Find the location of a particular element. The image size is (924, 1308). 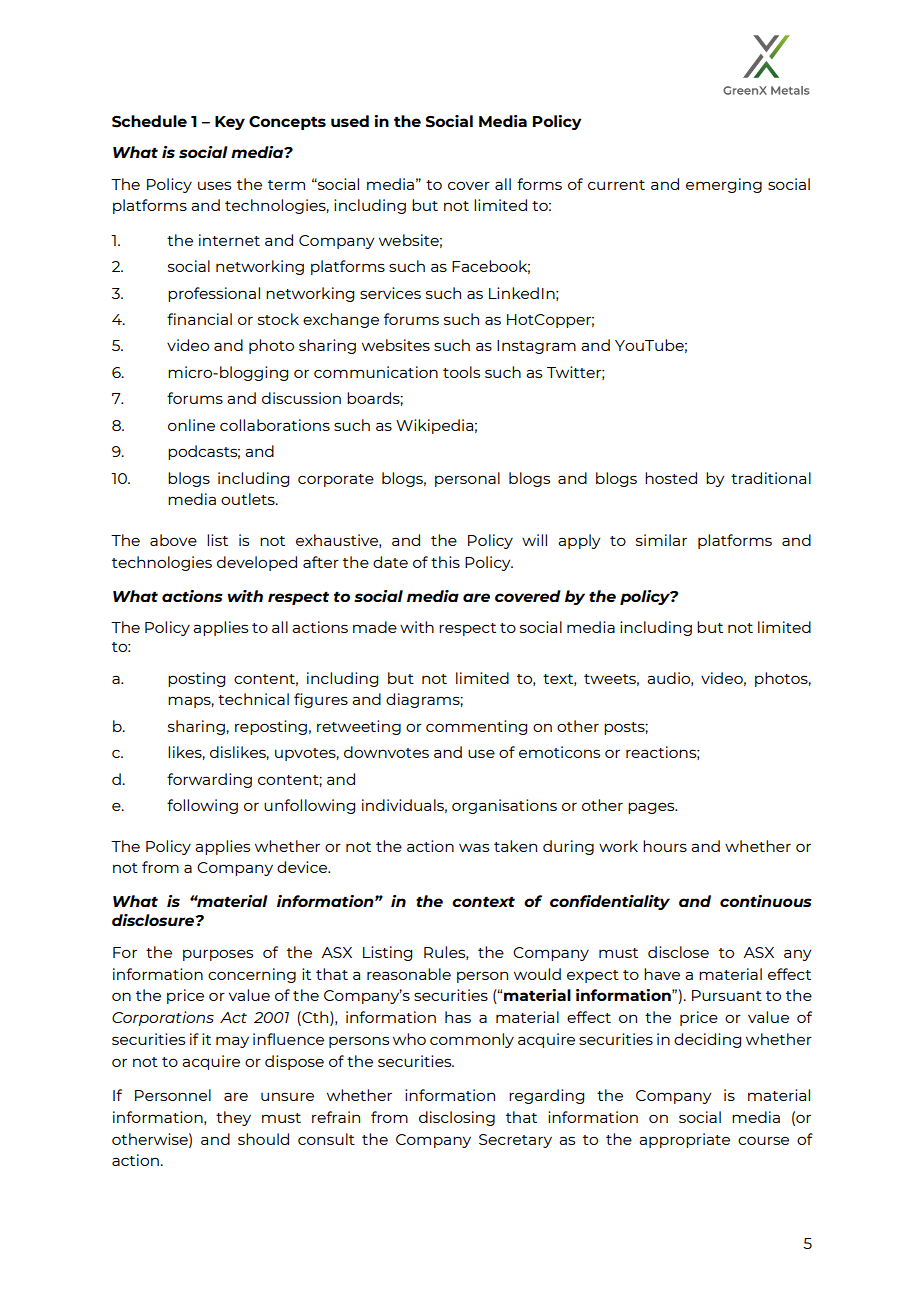

technical is located at coordinates (253, 699).
